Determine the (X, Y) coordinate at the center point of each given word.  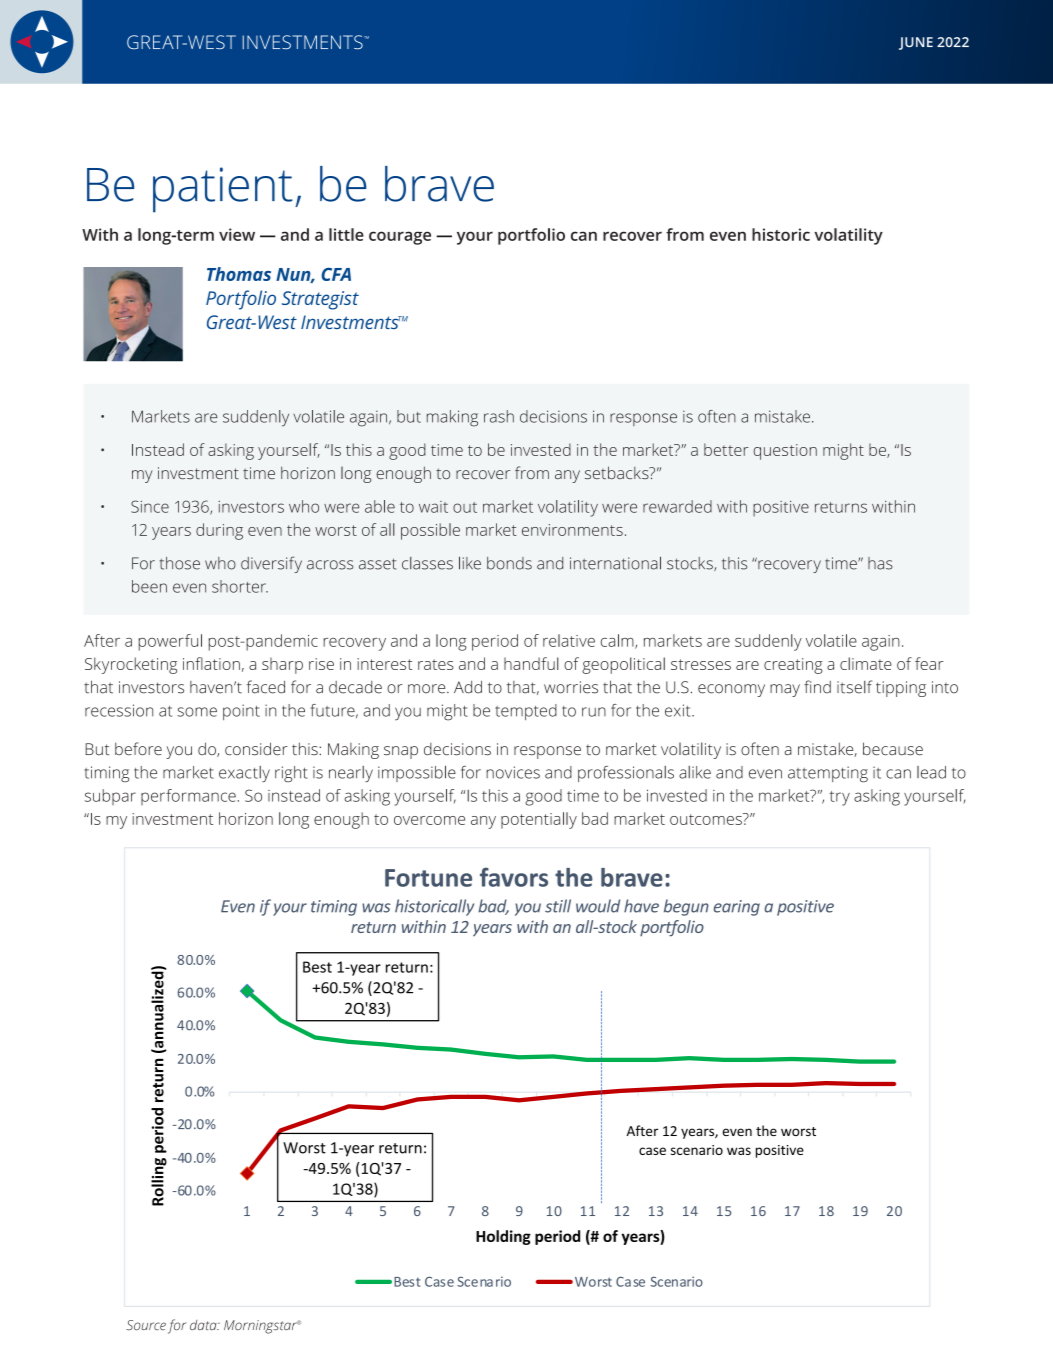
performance (188, 797)
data (204, 1325)
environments (572, 530)
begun (686, 907)
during (219, 531)
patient (223, 190)
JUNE (916, 43)
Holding (503, 1237)
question (785, 452)
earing (737, 908)
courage (400, 238)
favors (514, 877)
